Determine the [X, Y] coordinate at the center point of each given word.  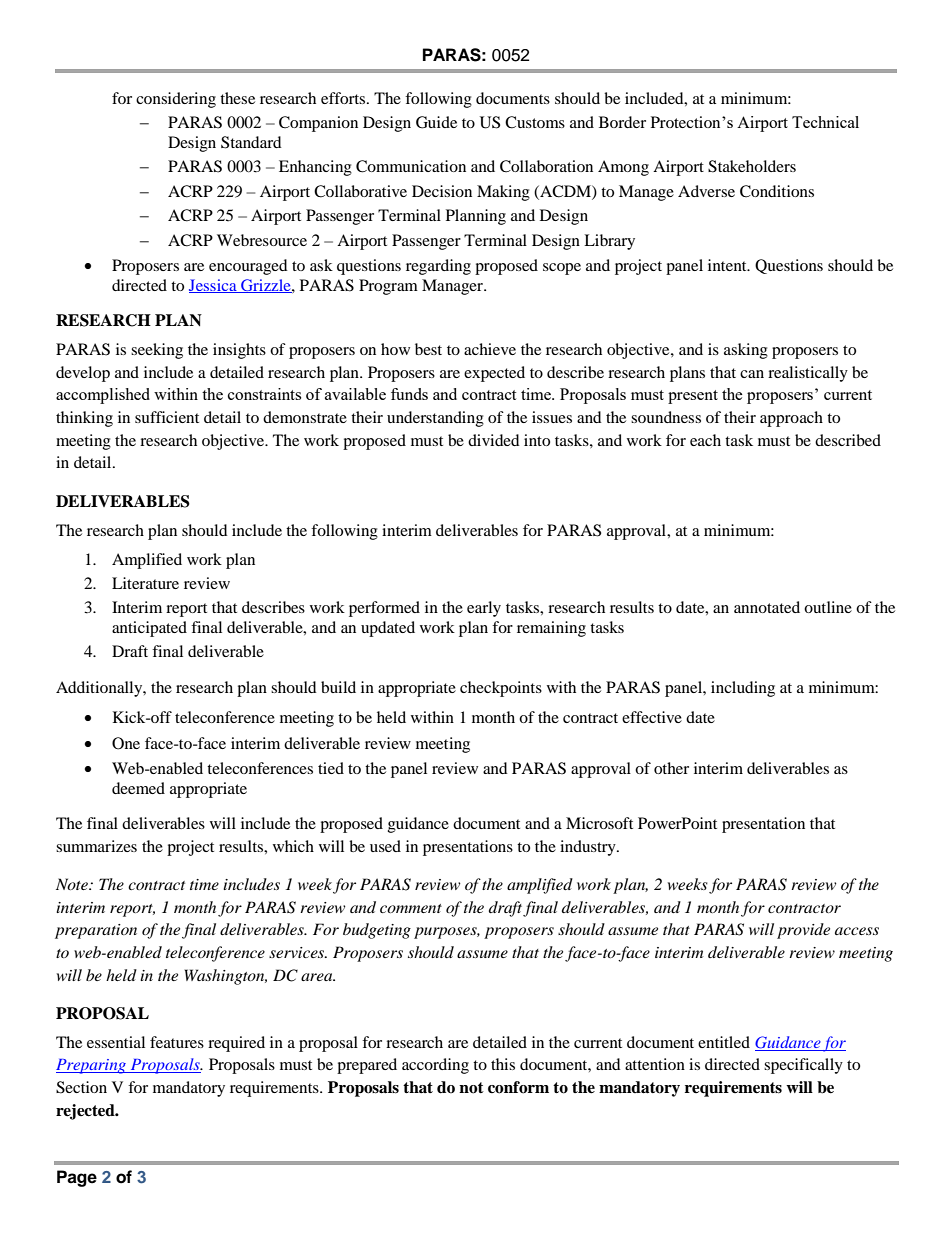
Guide [436, 122]
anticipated [149, 629]
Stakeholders [752, 166]
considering [176, 100]
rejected [86, 1112]
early [484, 609]
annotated [767, 607]
